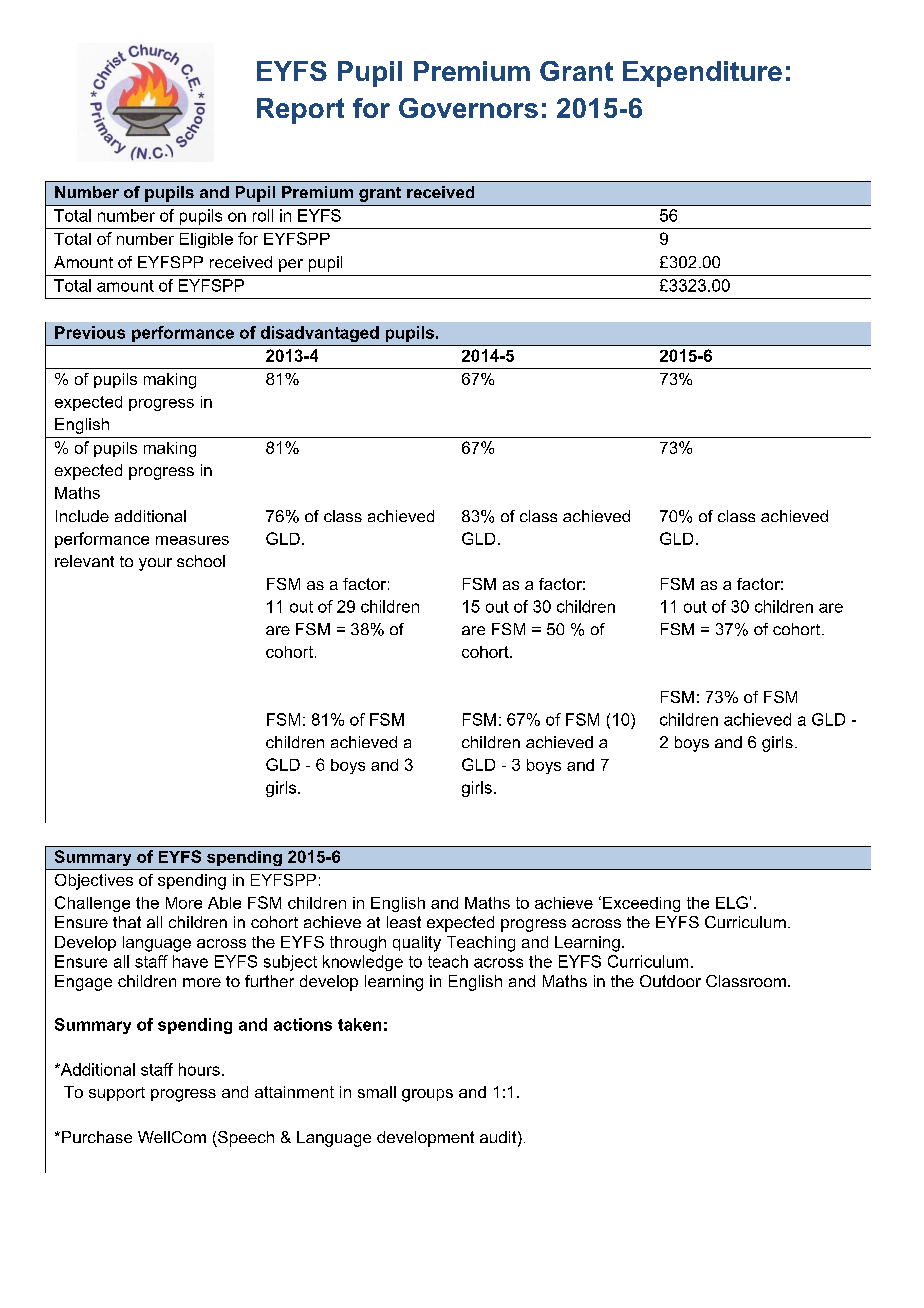 This document has height=1308, width=924. What do you see at coordinates (468, 108) in the document?
I see `Governors` at bounding box center [468, 108].
